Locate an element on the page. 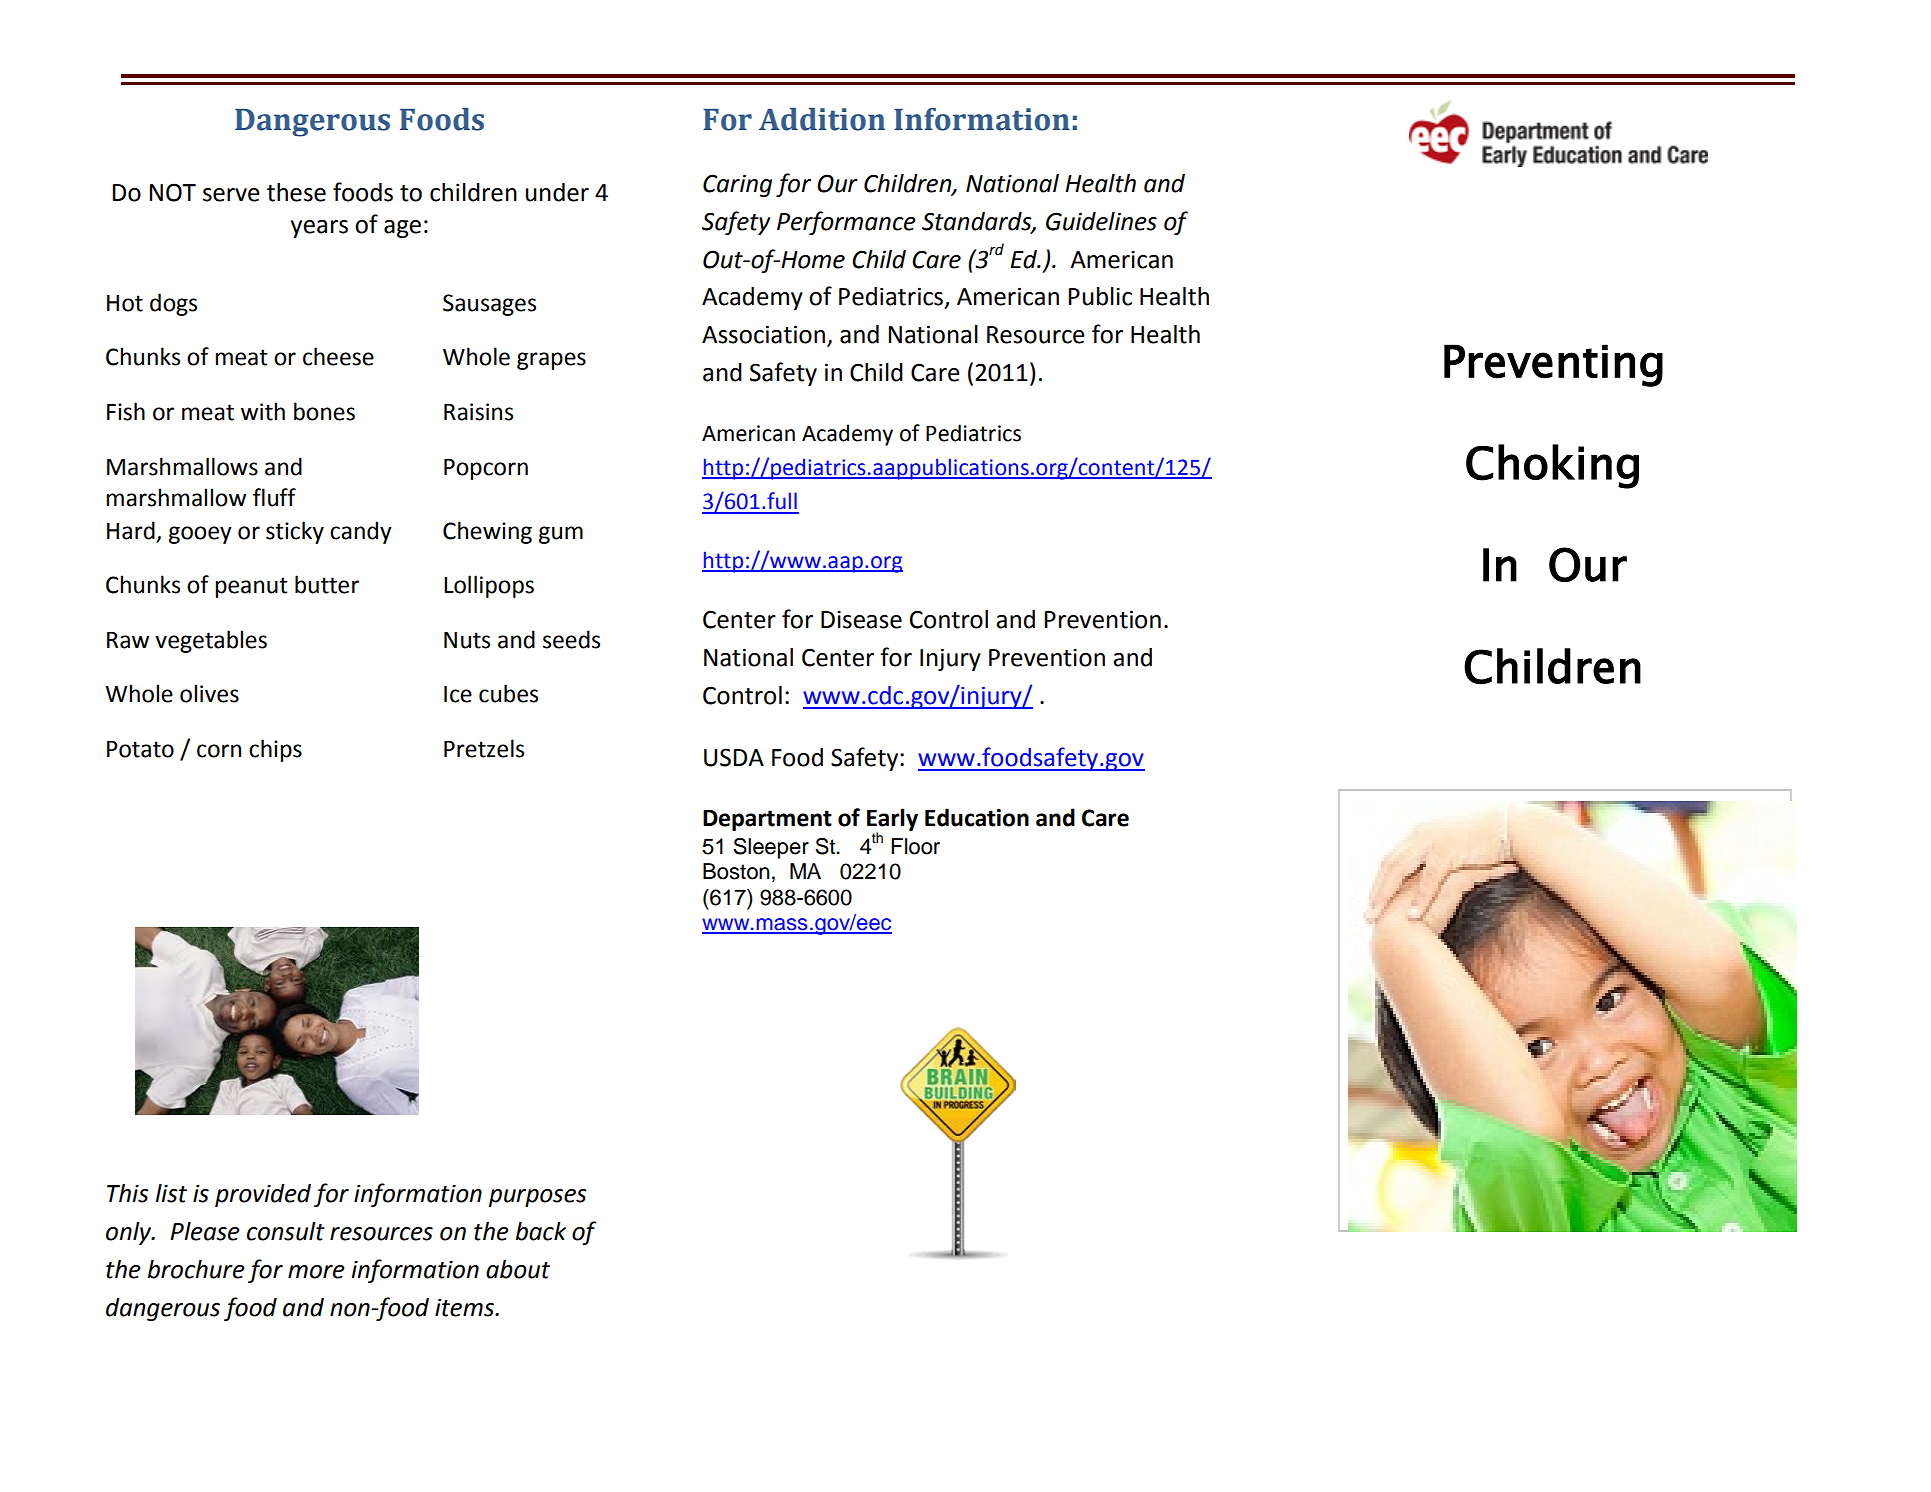 The height and width of the image is (1492, 1931). Education is located at coordinates (977, 817).
